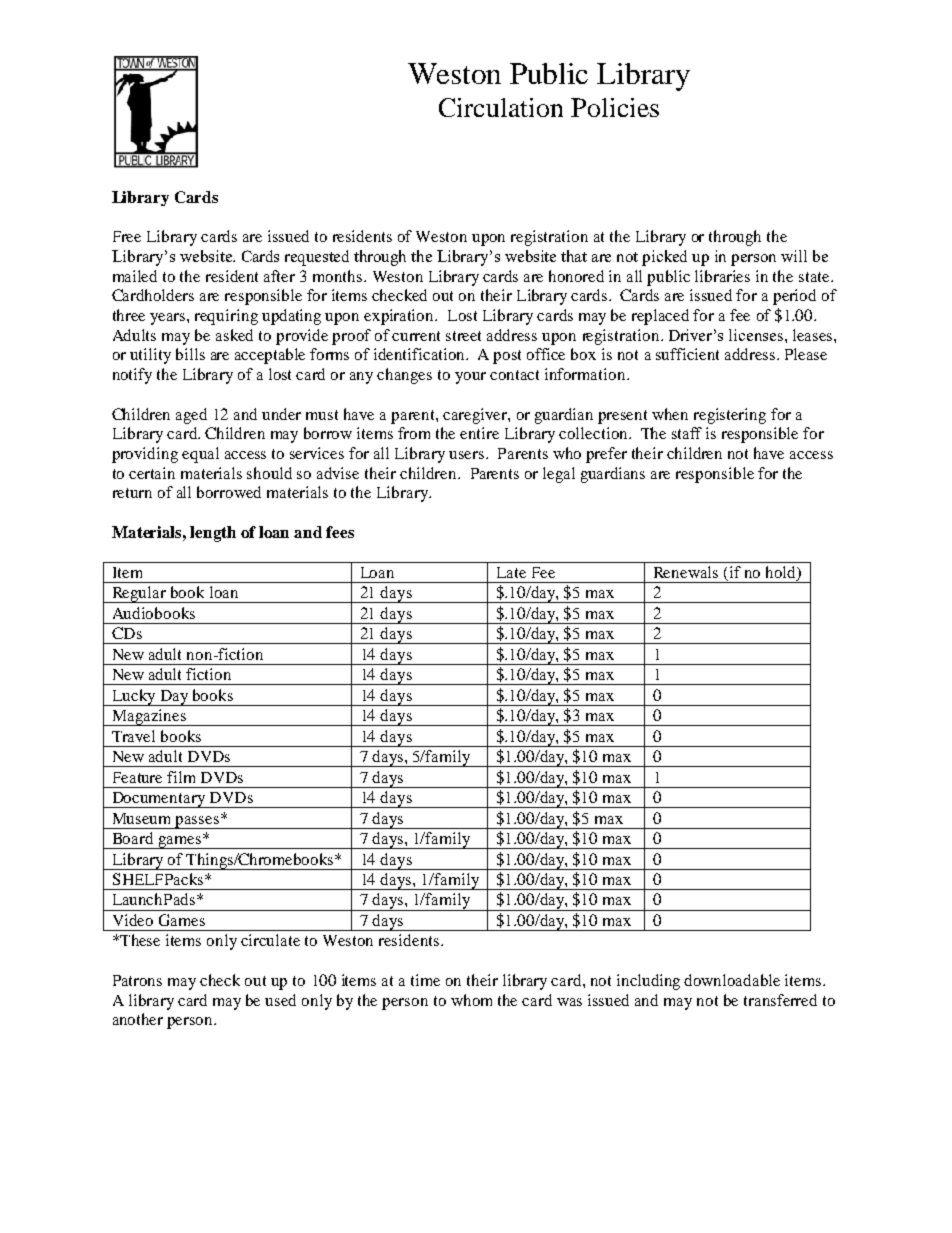 The height and width of the screenshot is (1233, 952). What do you see at coordinates (213, 534) in the screenshot?
I see `length` at bounding box center [213, 534].
